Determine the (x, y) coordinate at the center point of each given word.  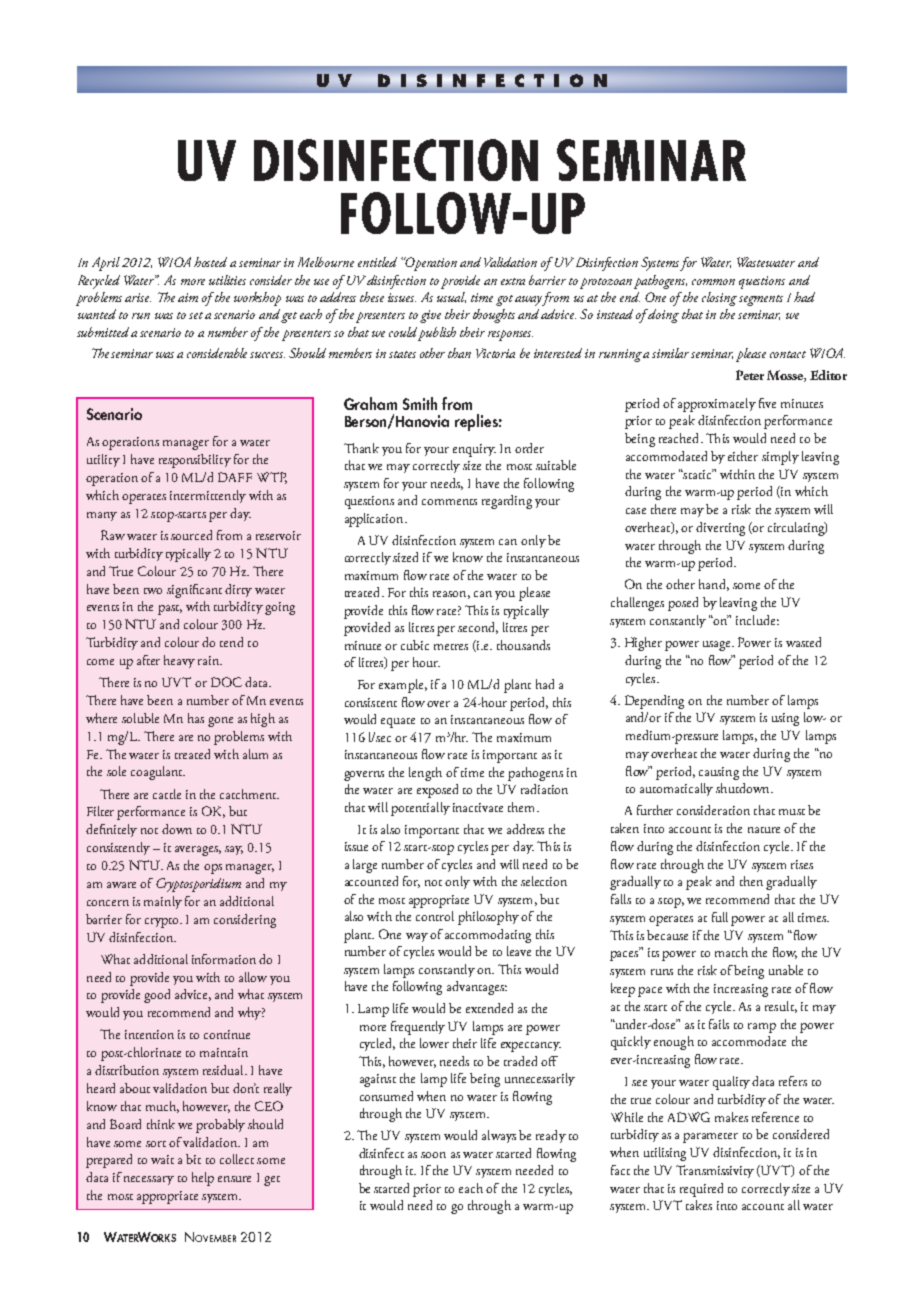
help (203, 1179)
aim (188, 297)
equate (398, 723)
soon (433, 1155)
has (196, 718)
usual (451, 297)
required (701, 1190)
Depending (654, 702)
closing (719, 299)
